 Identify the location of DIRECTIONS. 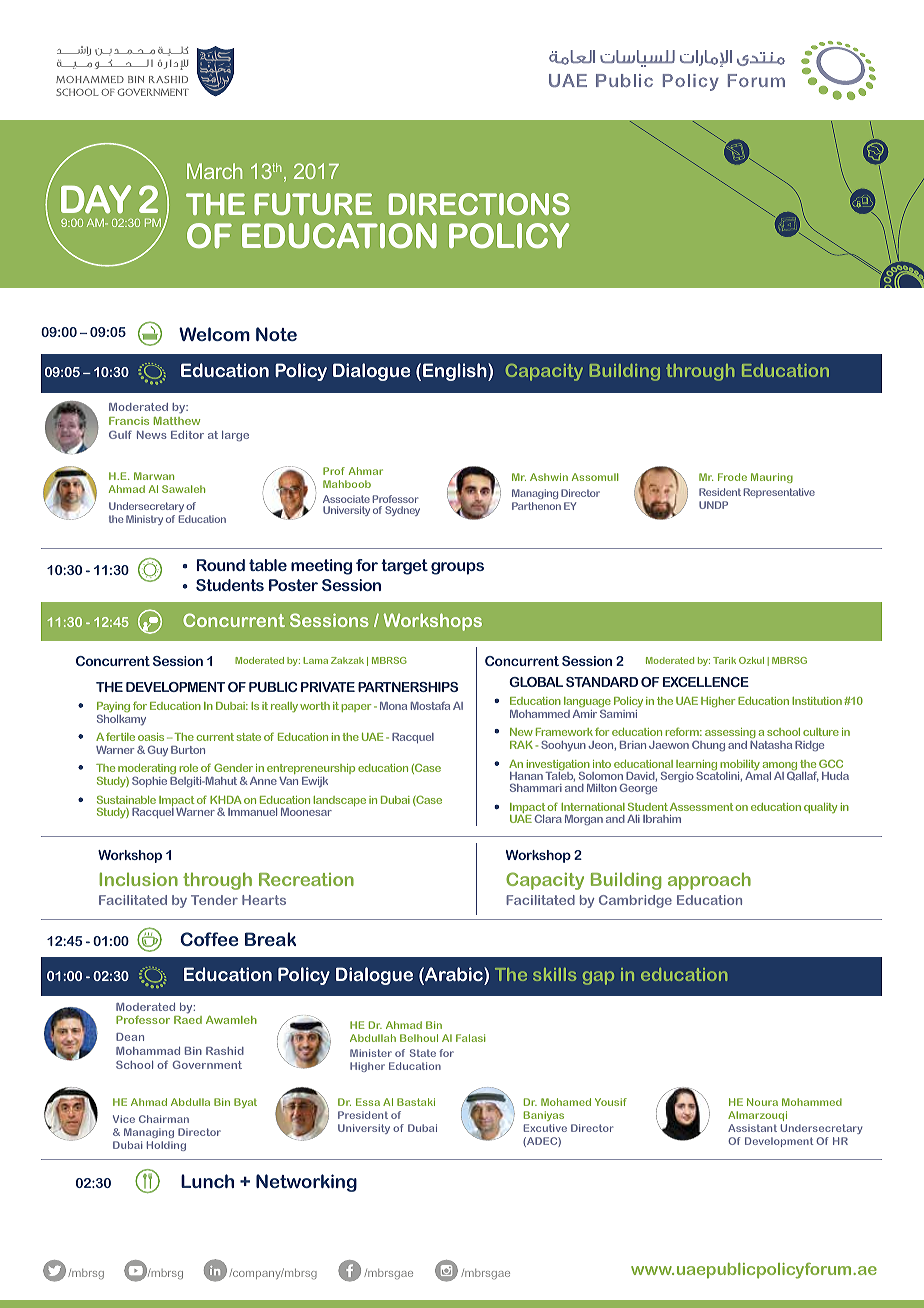
(479, 204).
